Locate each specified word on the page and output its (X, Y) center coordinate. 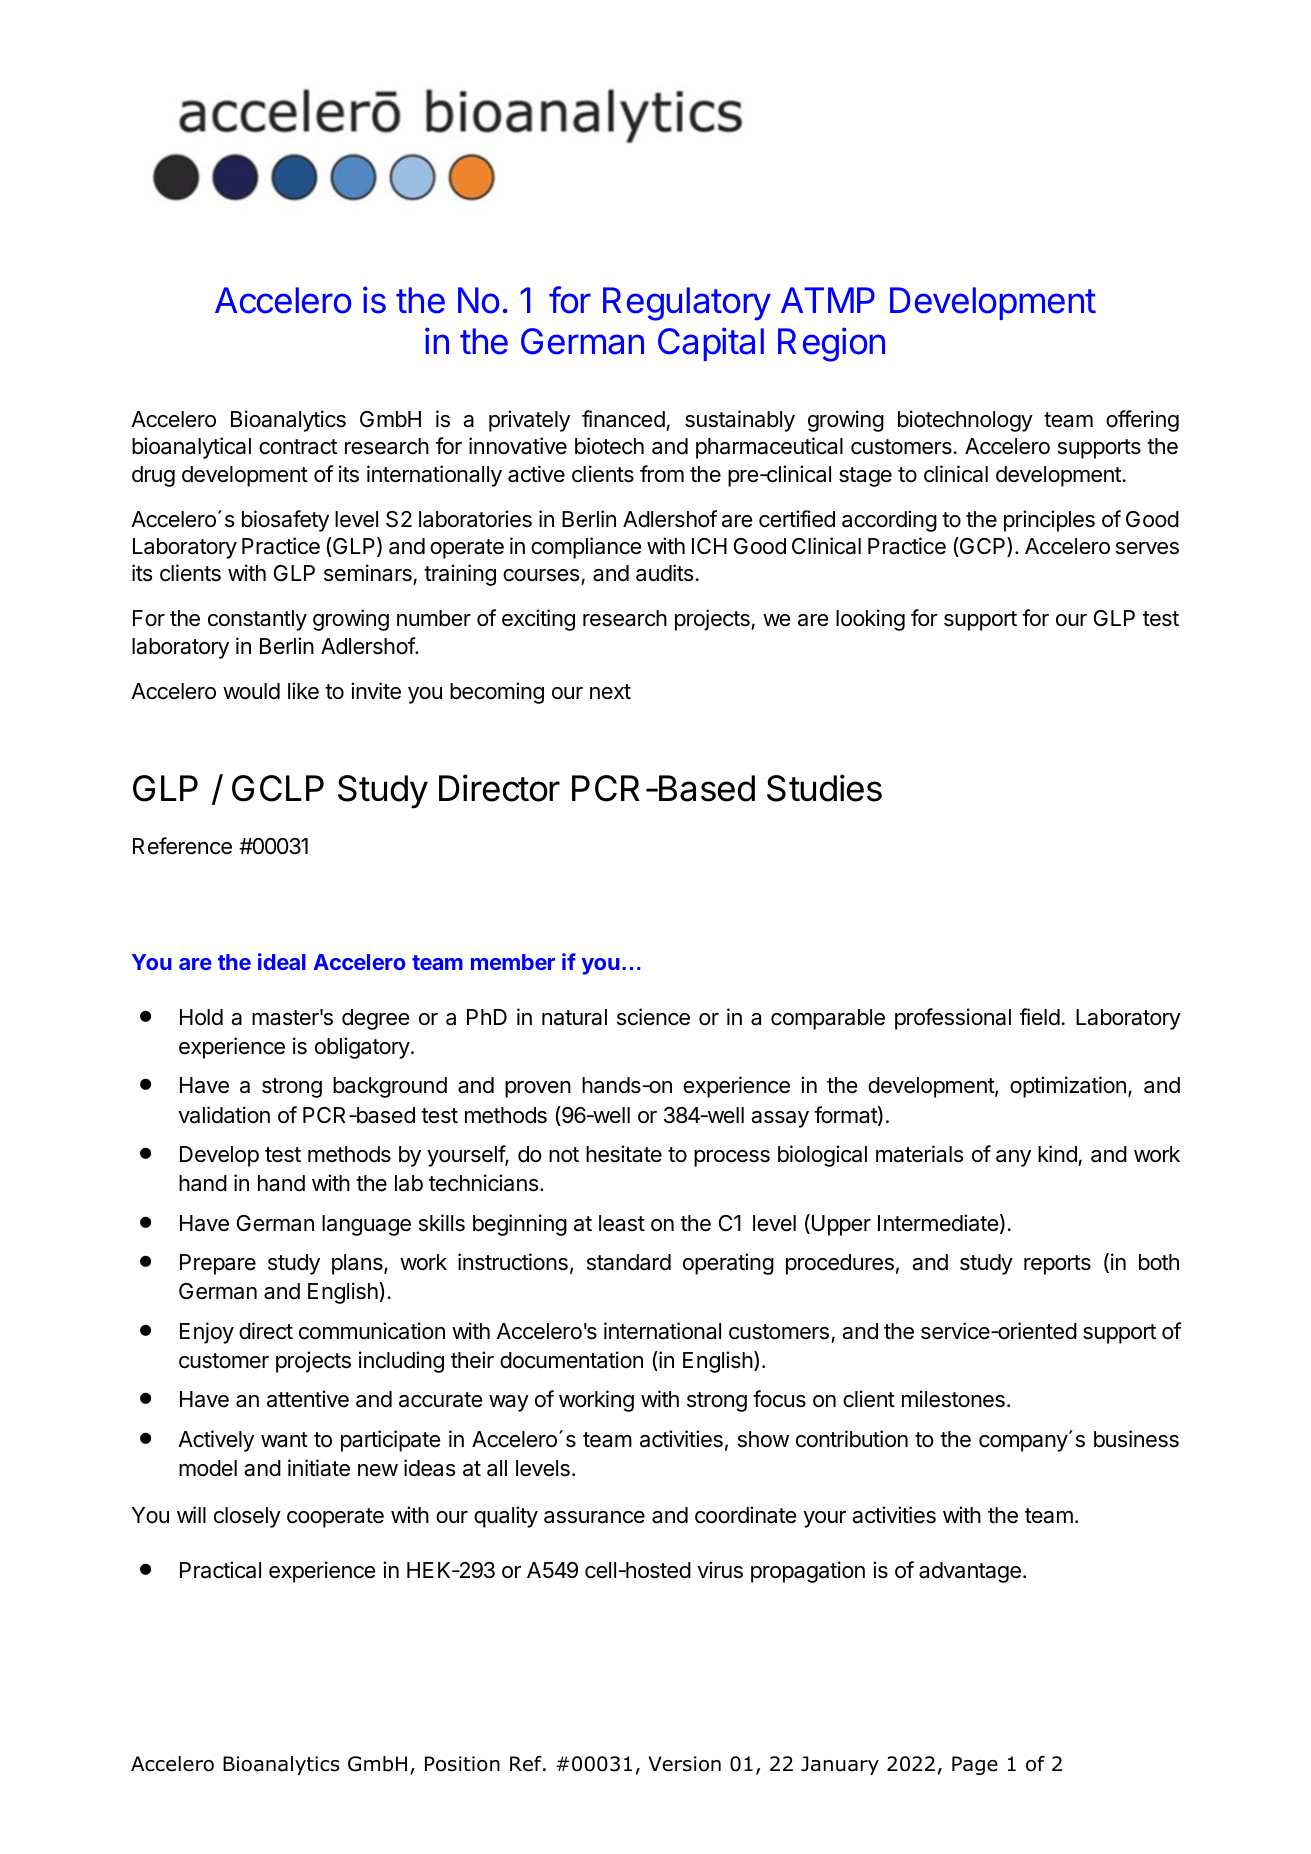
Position (462, 1764)
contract (298, 447)
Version (685, 1764)
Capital (711, 344)
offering (1142, 421)
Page (975, 1765)
